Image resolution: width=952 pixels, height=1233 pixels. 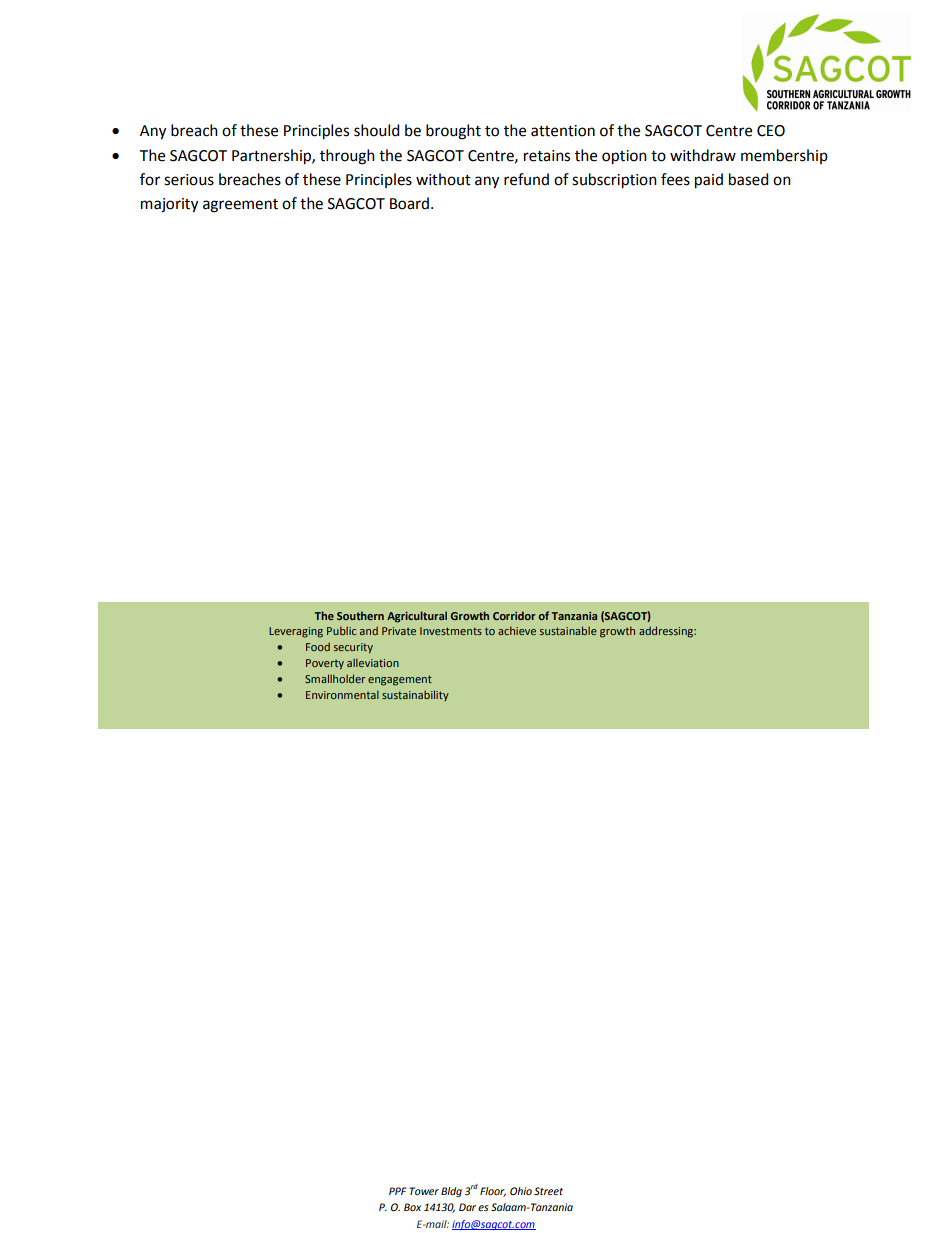 What do you see at coordinates (296, 632) in the screenshot?
I see `Leveraging` at bounding box center [296, 632].
